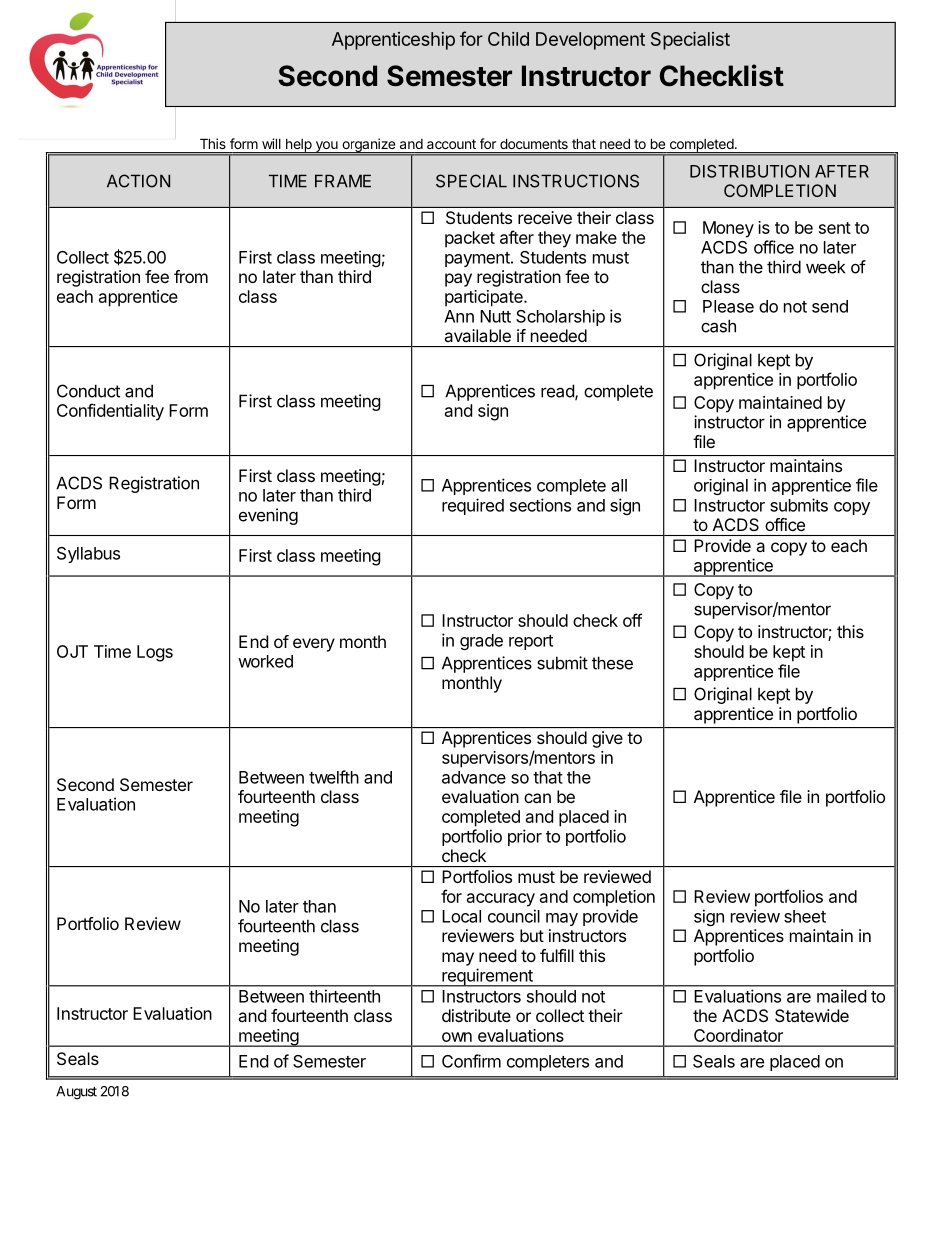 This screenshot has height=1233, width=952. What do you see at coordinates (155, 653) in the screenshot?
I see `Logs` at bounding box center [155, 653].
